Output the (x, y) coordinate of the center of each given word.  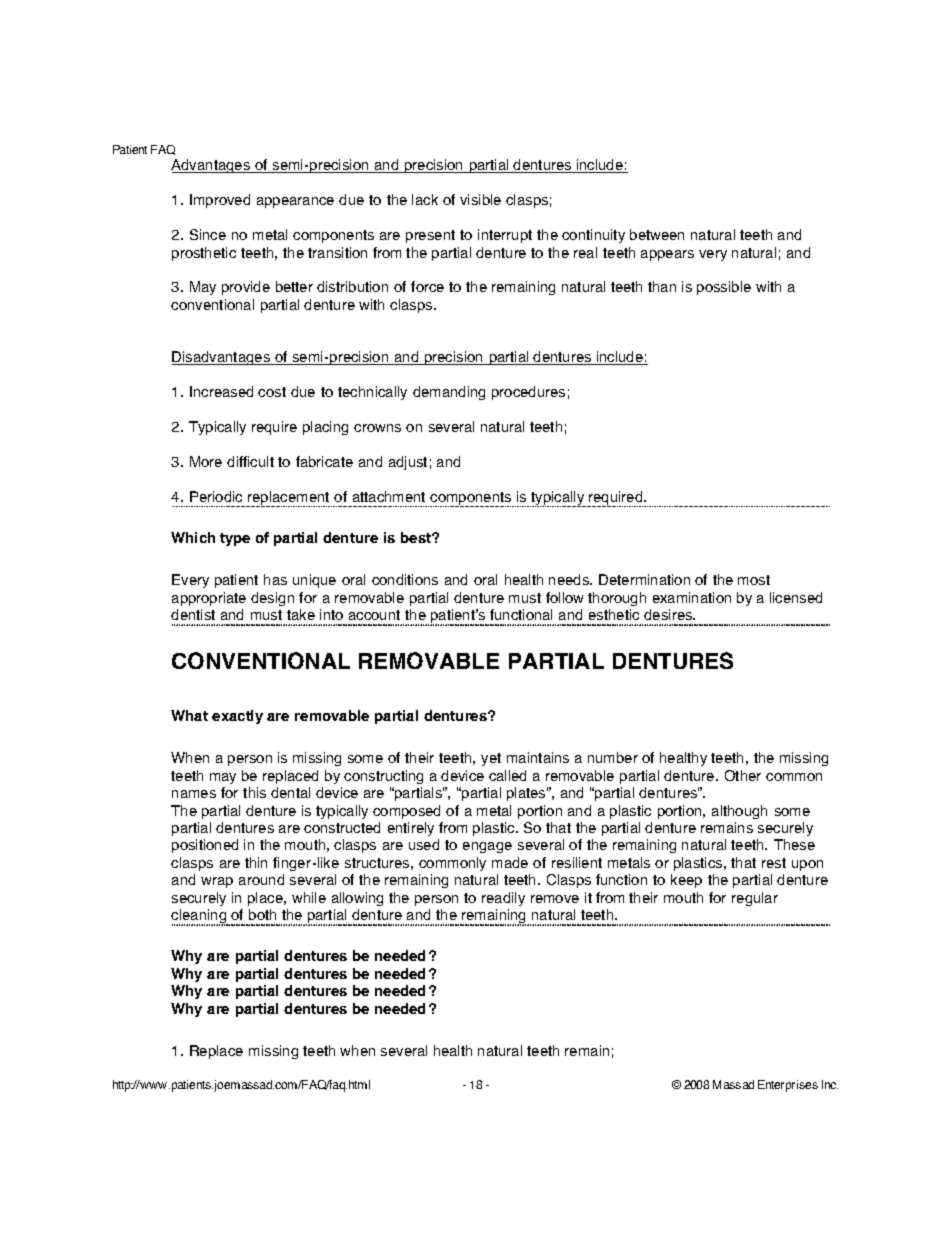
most (754, 580)
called (507, 775)
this (254, 792)
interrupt (505, 236)
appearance (295, 202)
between (657, 234)
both (262, 914)
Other (743, 775)
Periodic (216, 496)
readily (503, 899)
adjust (408, 463)
